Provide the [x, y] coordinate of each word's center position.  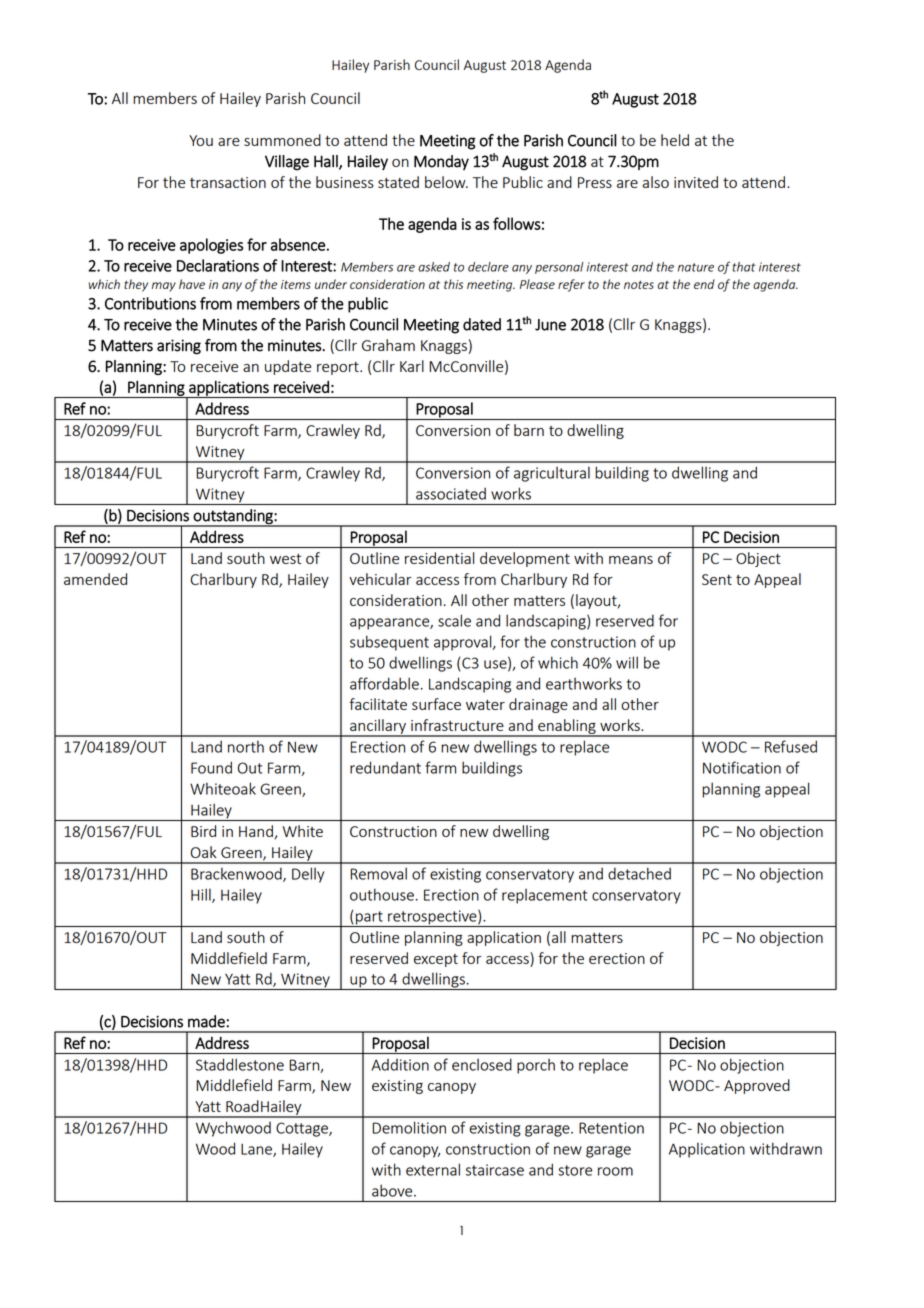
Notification [742, 767]
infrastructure [457, 725]
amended [95, 579]
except [436, 960]
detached [639, 873]
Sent [717, 579]
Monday [441, 162]
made [206, 1021]
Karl [412, 366]
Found [211, 767]
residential [439, 558]
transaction [228, 182]
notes [639, 284]
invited [696, 182]
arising [179, 347]
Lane [257, 1150]
